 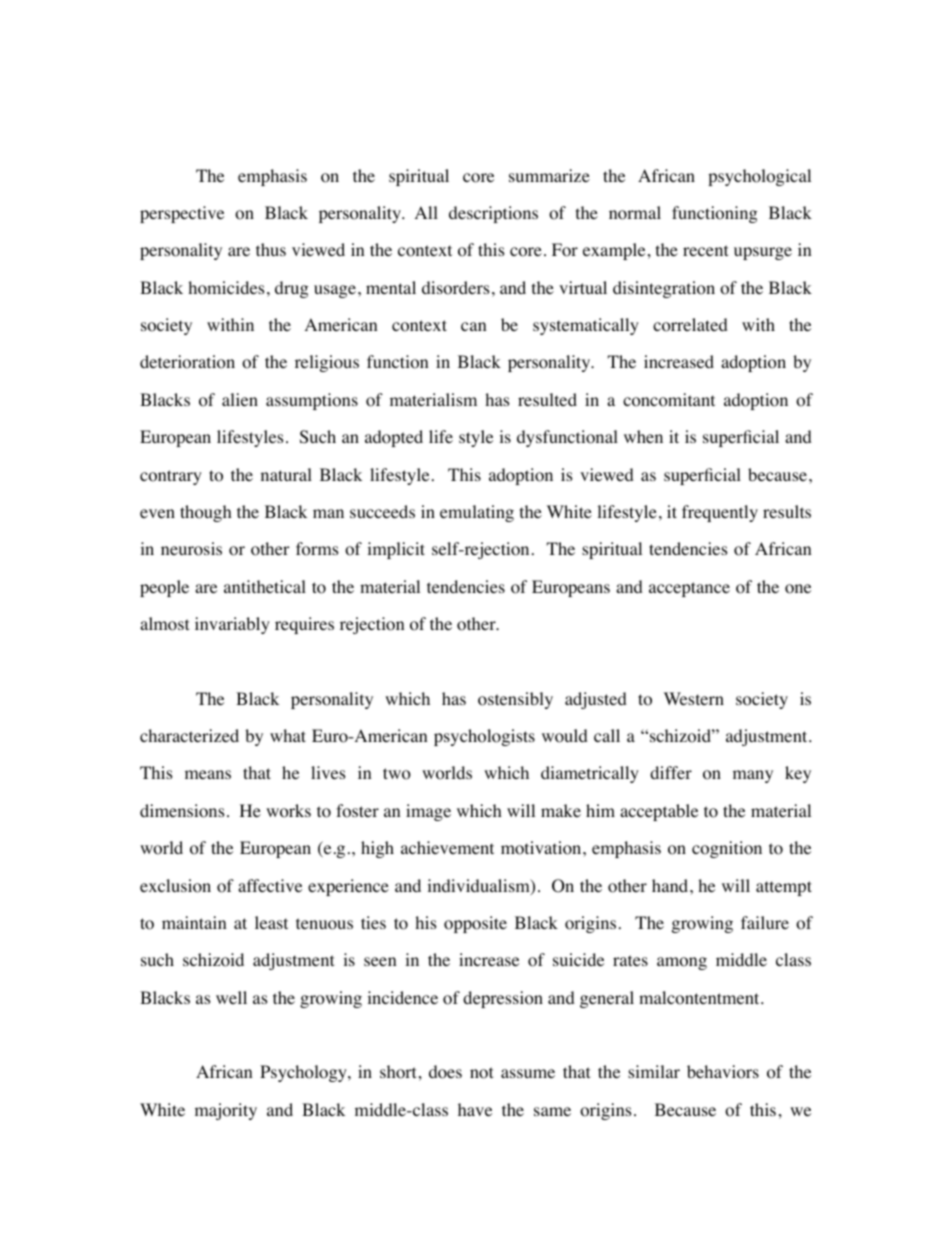 What do you see at coordinates (493, 214) in the document?
I see `descriptions` at bounding box center [493, 214].
